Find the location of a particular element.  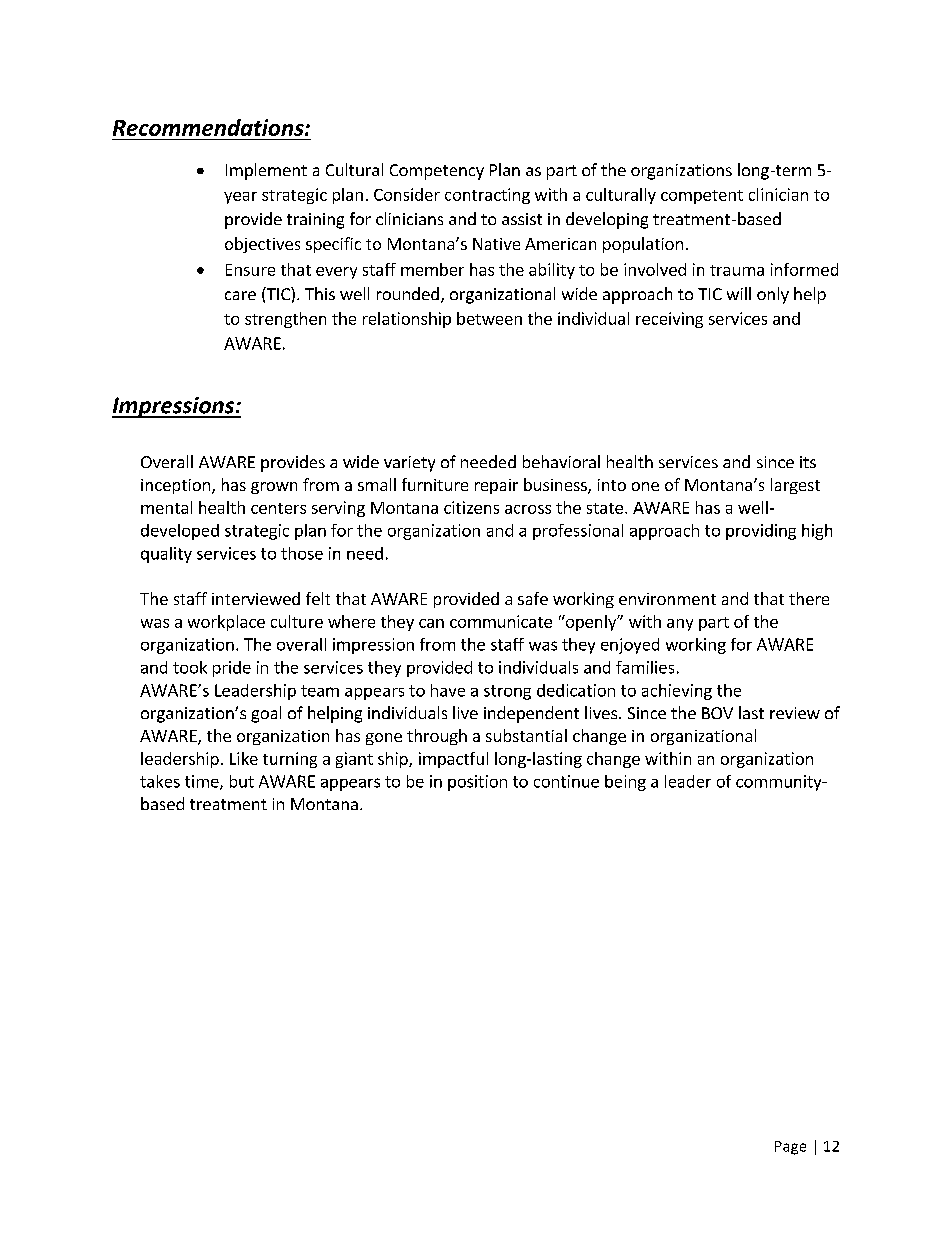

Page is located at coordinates (790, 1148).
